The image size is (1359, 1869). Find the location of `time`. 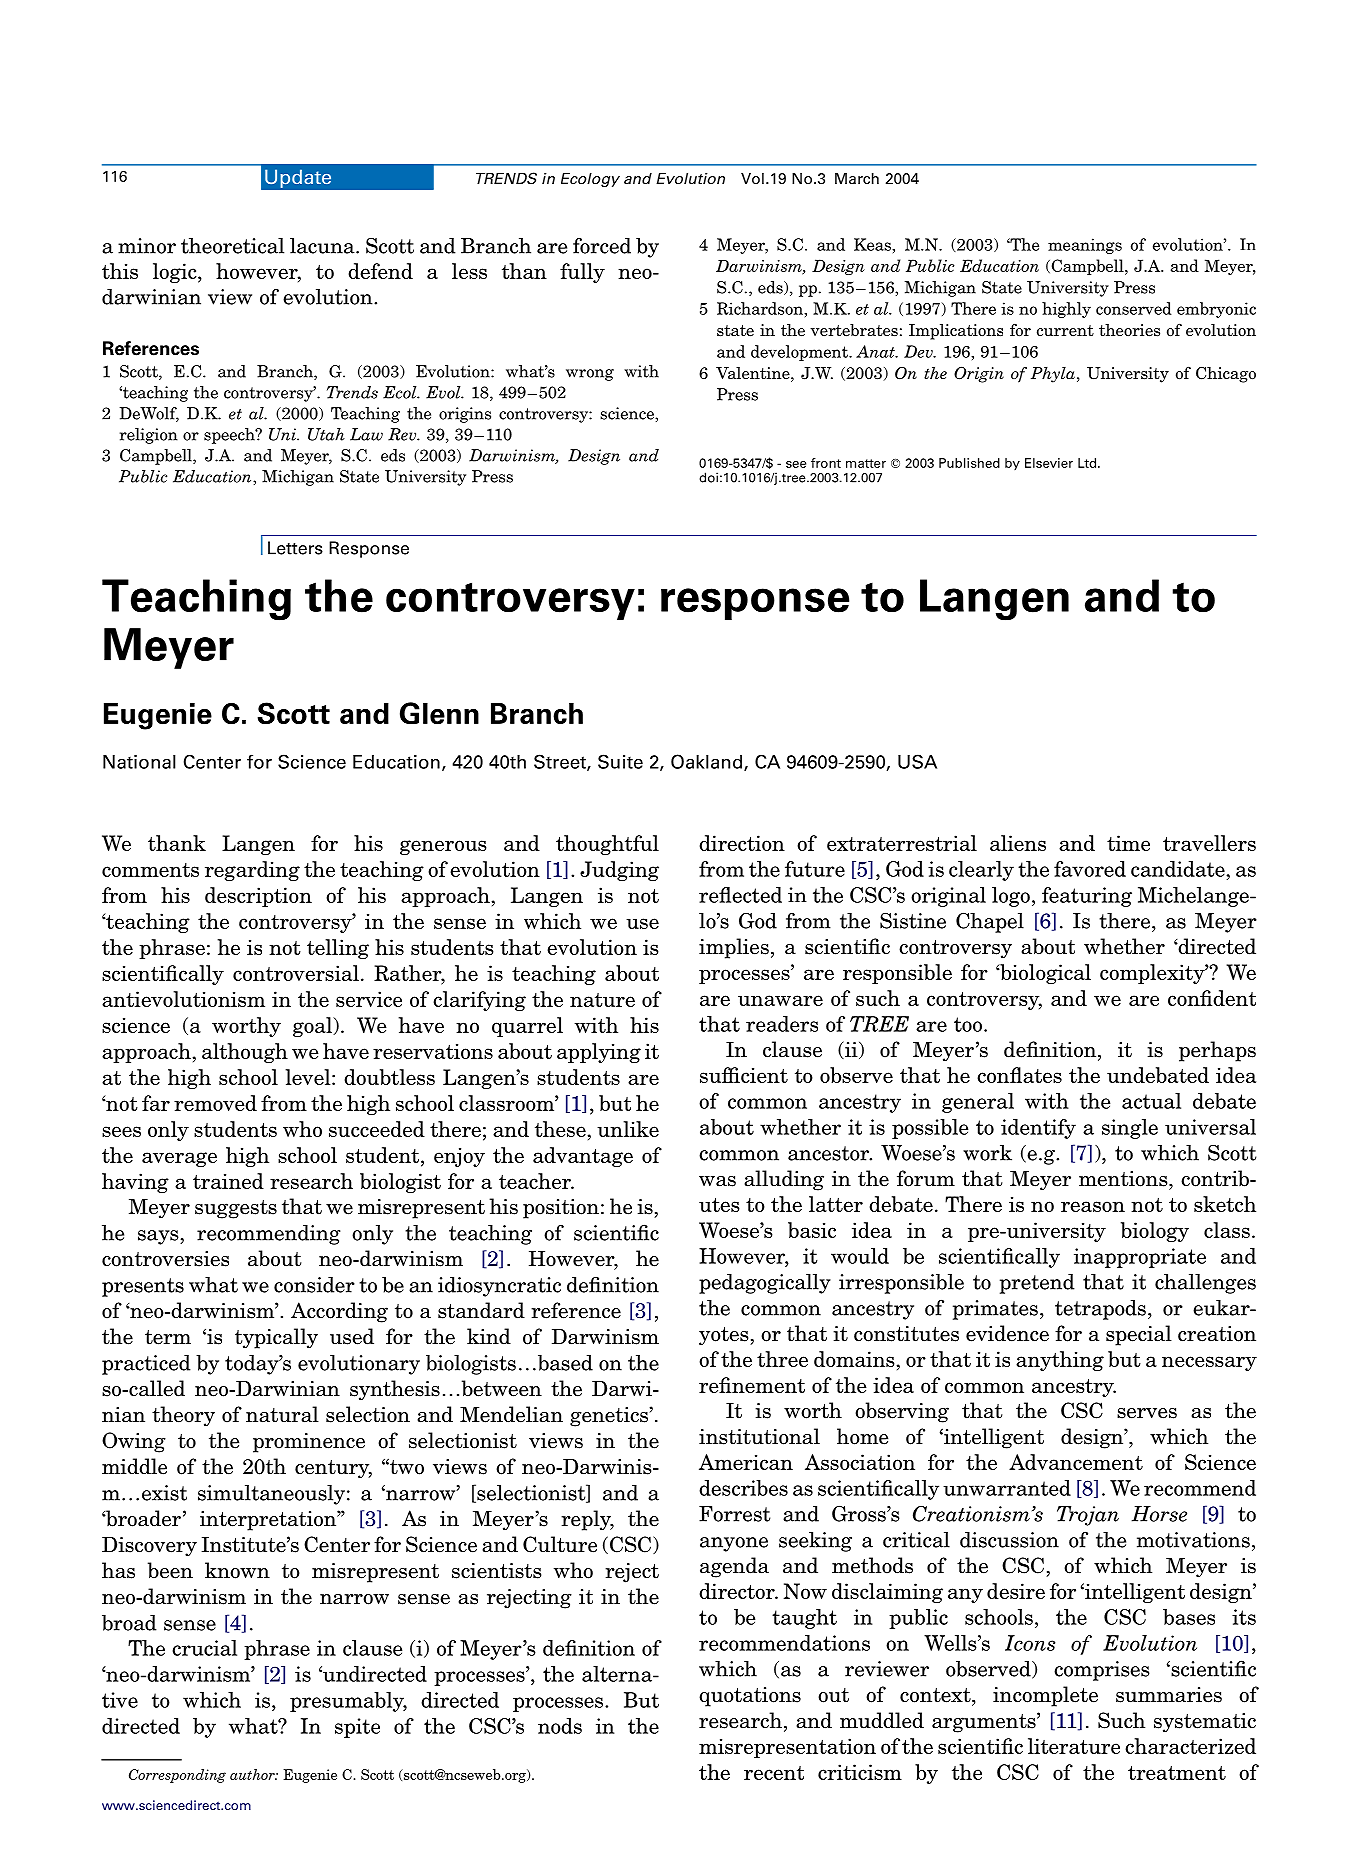

time is located at coordinates (1128, 843).
